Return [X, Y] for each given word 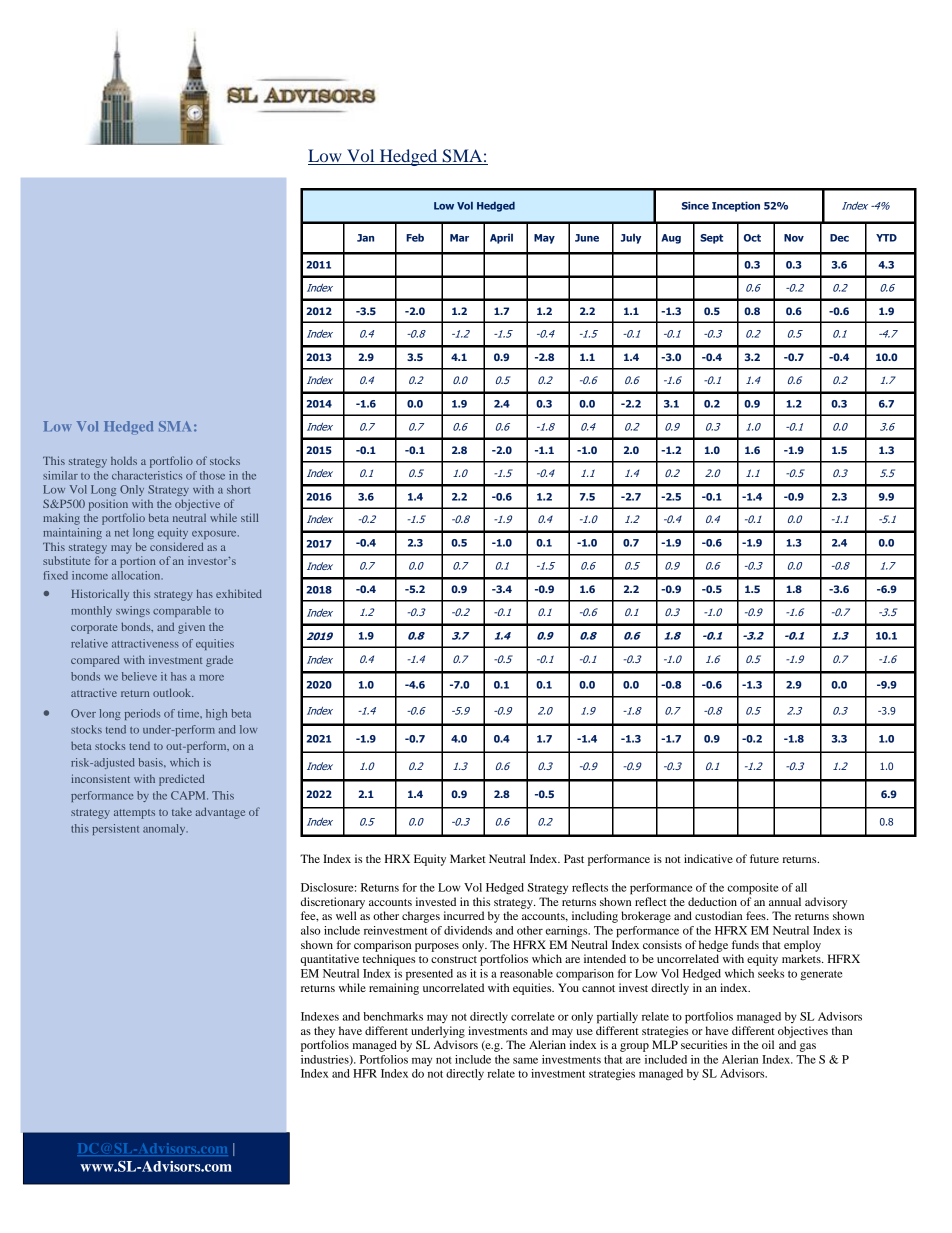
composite [753, 889]
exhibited [239, 593]
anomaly [165, 829]
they [324, 1032]
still [249, 517]
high [216, 714]
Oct [752, 238]
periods [142, 714]
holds [124, 460]
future [764, 858]
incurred [464, 915]
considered [177, 546]
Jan [365, 238]
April [501, 239]
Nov [794, 238]
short [238, 489]
